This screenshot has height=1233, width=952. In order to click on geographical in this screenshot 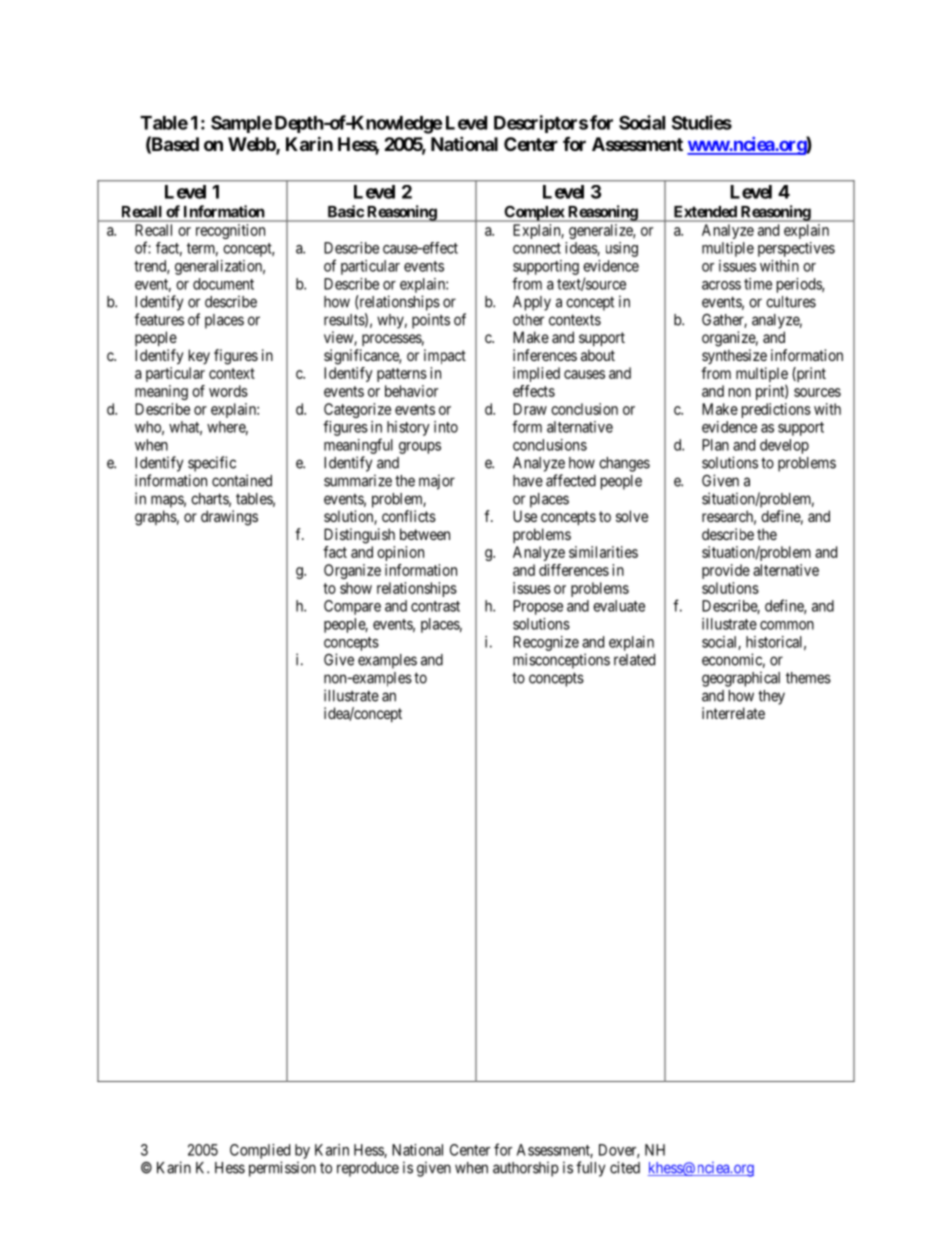, I will do `click(741, 679)`.
